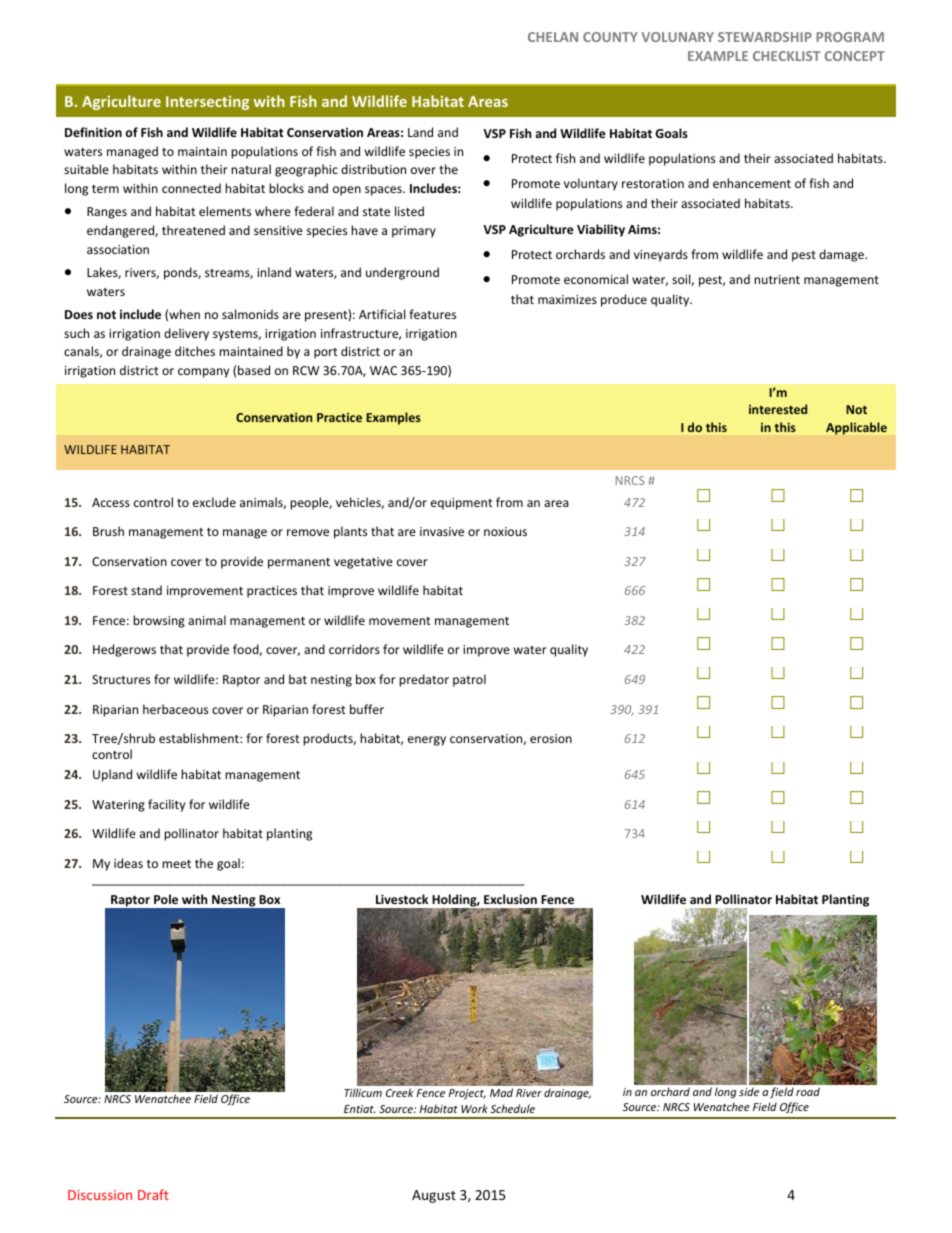 The width and height of the screenshot is (952, 1233). Describe the element at coordinates (551, 738) in the screenshot. I see `erosion` at that location.
